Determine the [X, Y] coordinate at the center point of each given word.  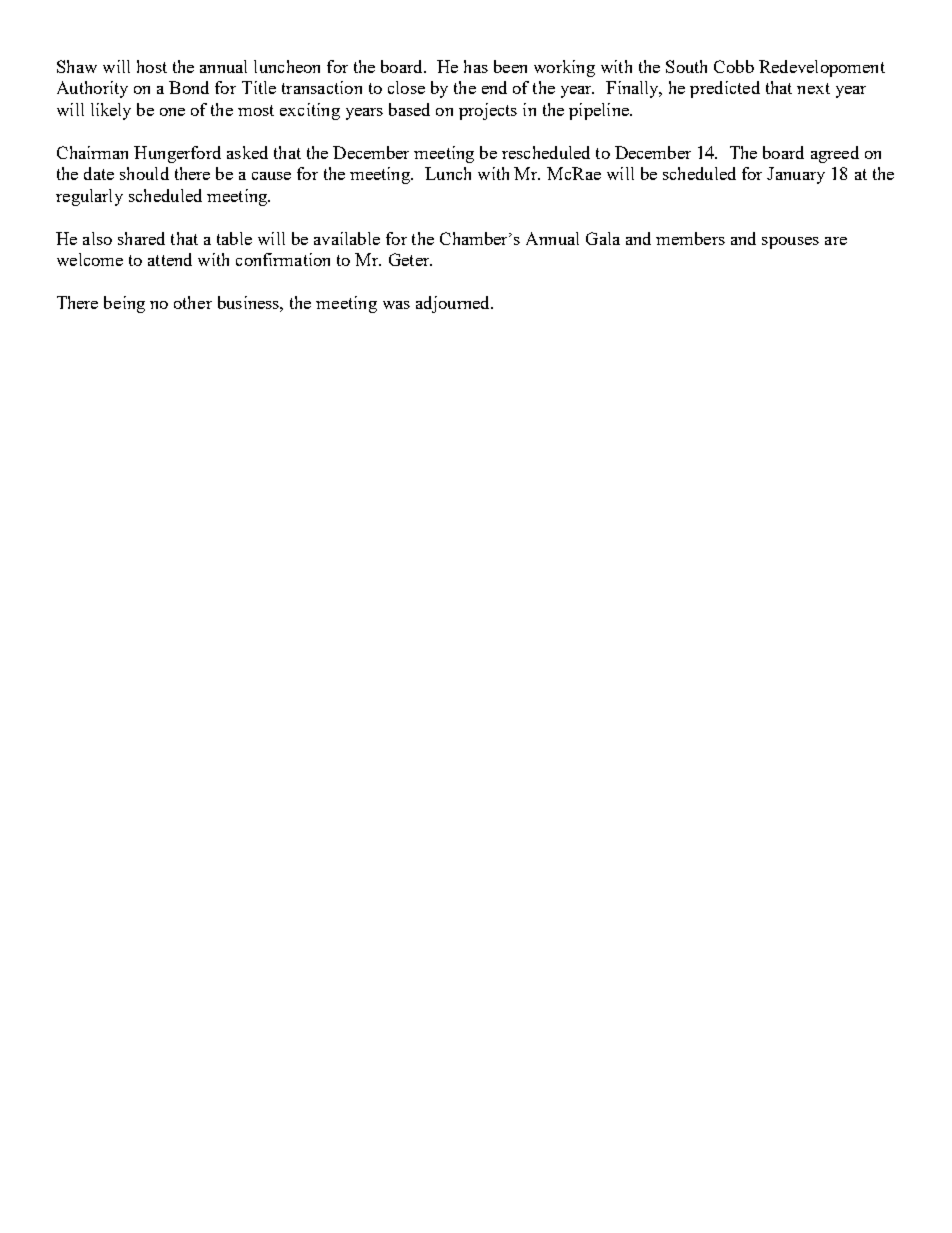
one [172, 112]
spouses [790, 243]
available [347, 238]
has [476, 66]
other [193, 302]
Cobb [734, 66]
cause [271, 176]
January [796, 175]
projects [488, 111]
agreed [835, 154]
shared [141, 238]
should [144, 173]
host [152, 66]
